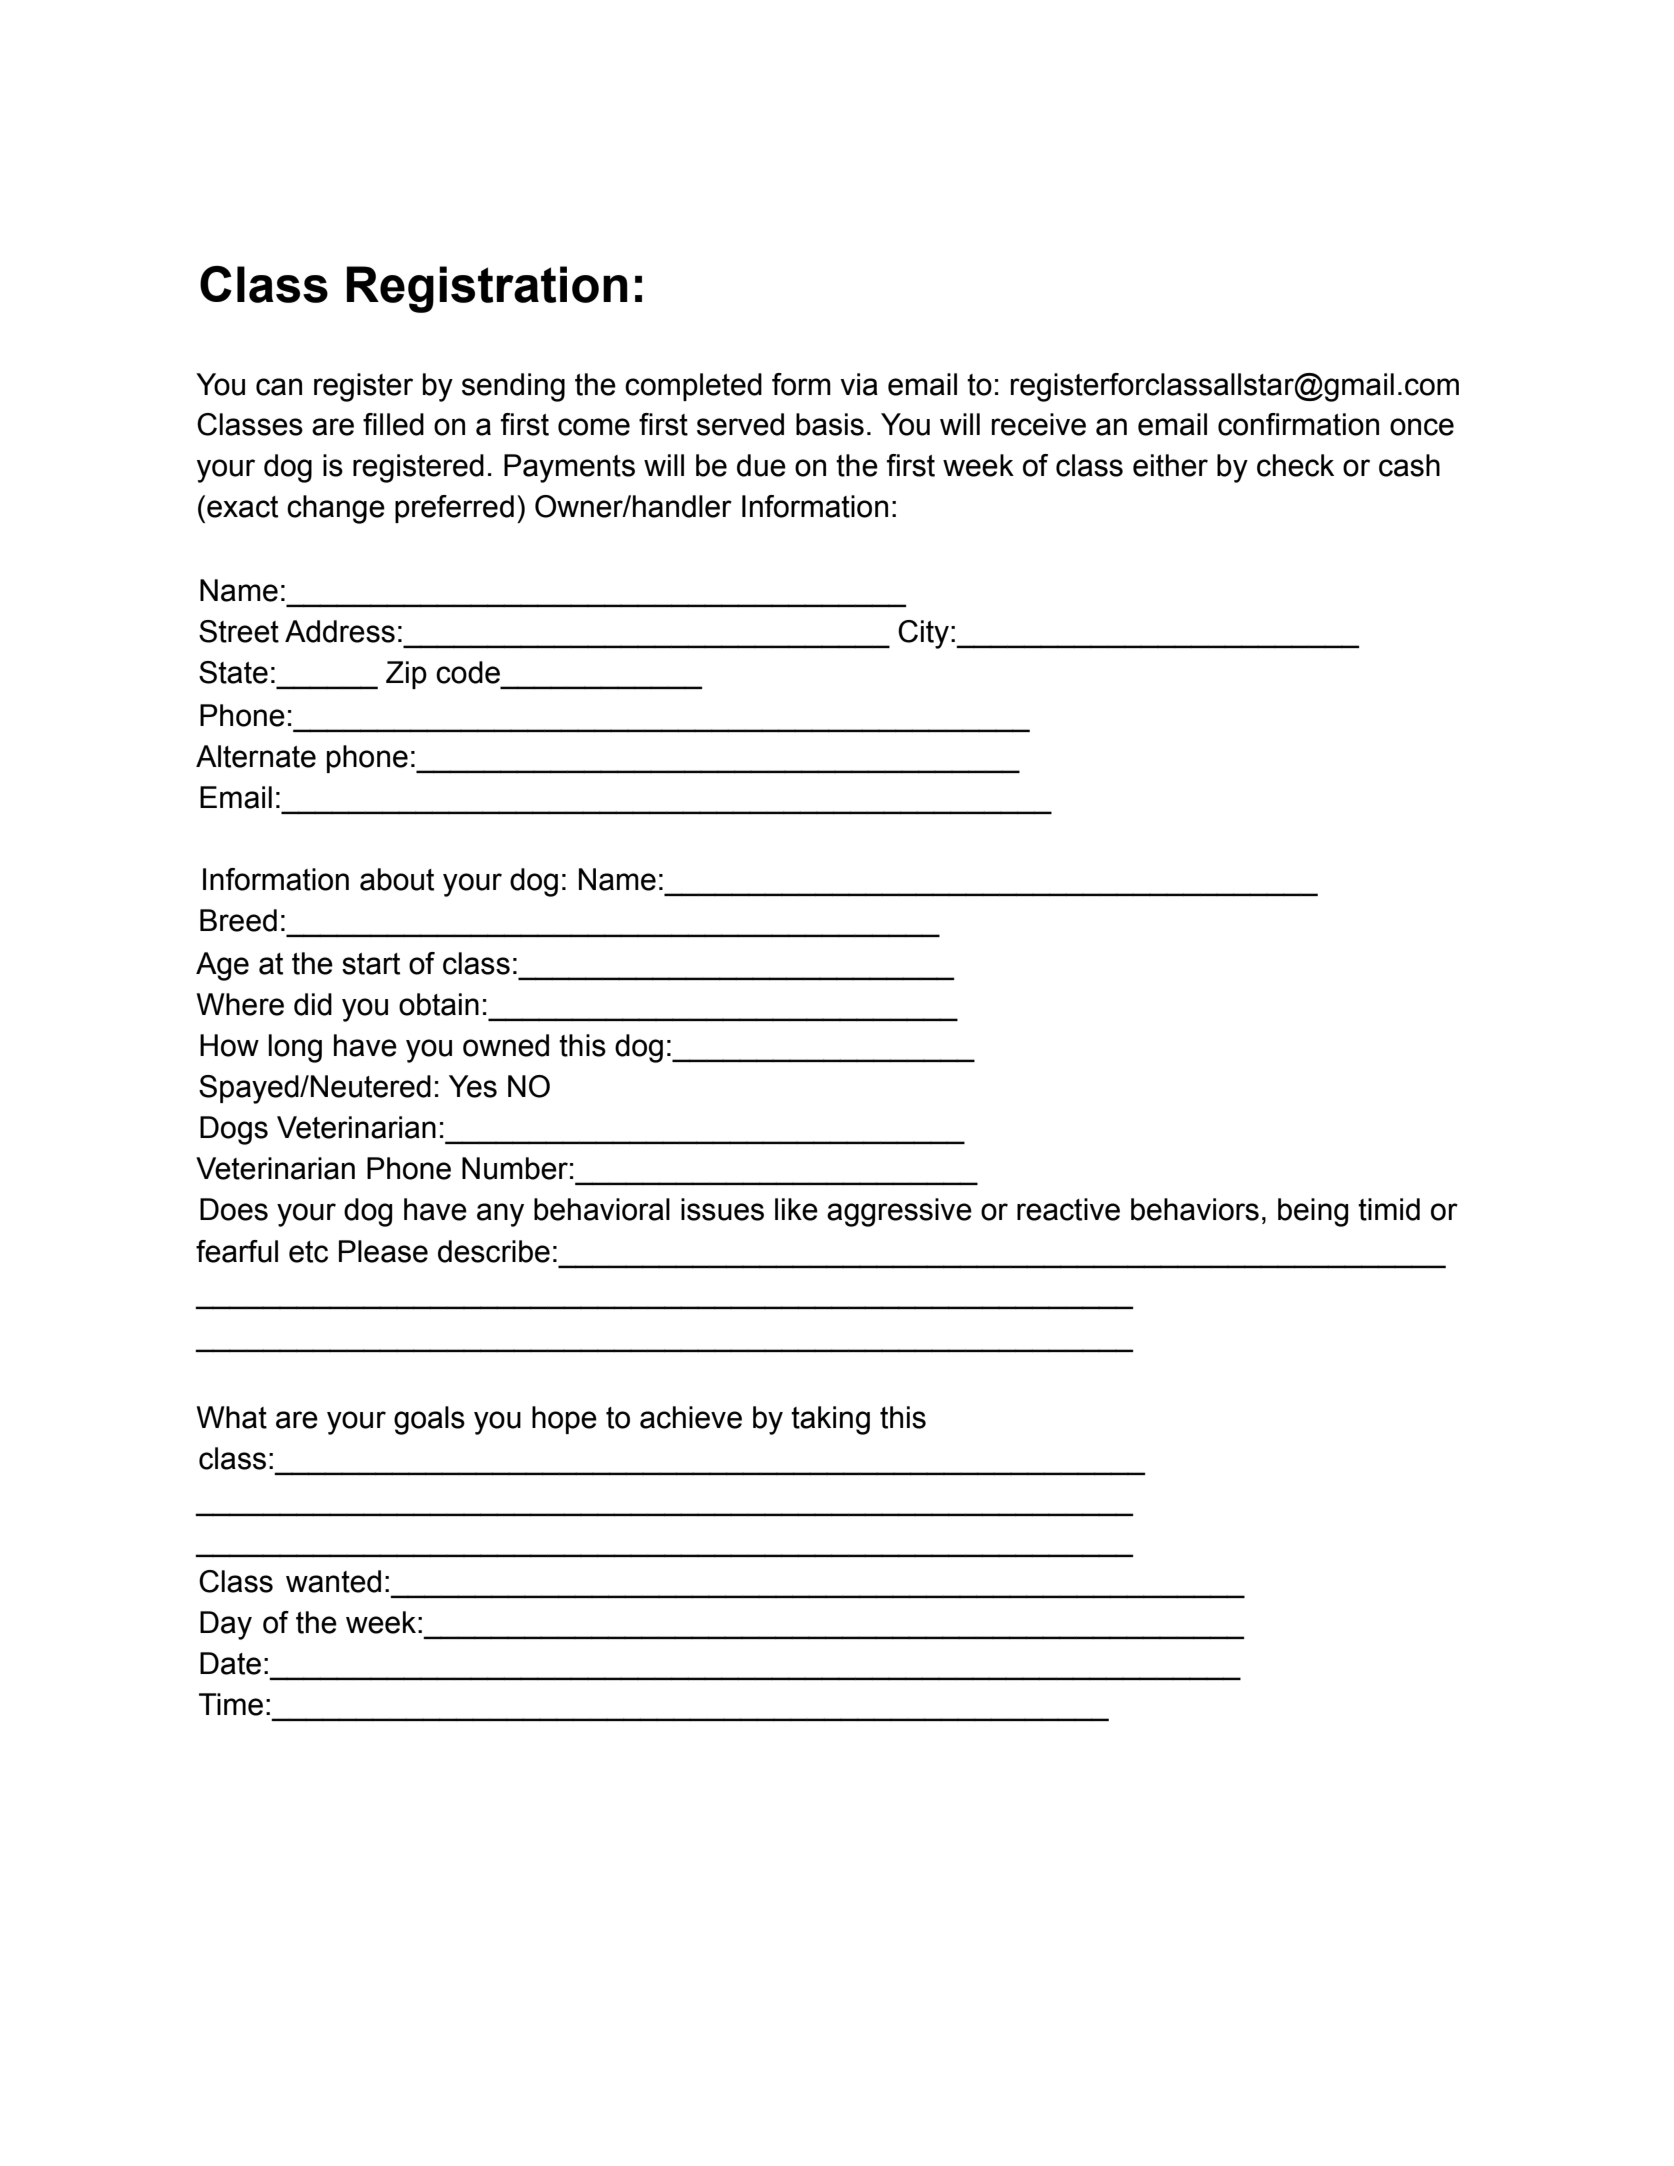 This screenshot has height=2166, width=1674. What do you see at coordinates (1298, 424) in the screenshot?
I see `confirmation` at bounding box center [1298, 424].
